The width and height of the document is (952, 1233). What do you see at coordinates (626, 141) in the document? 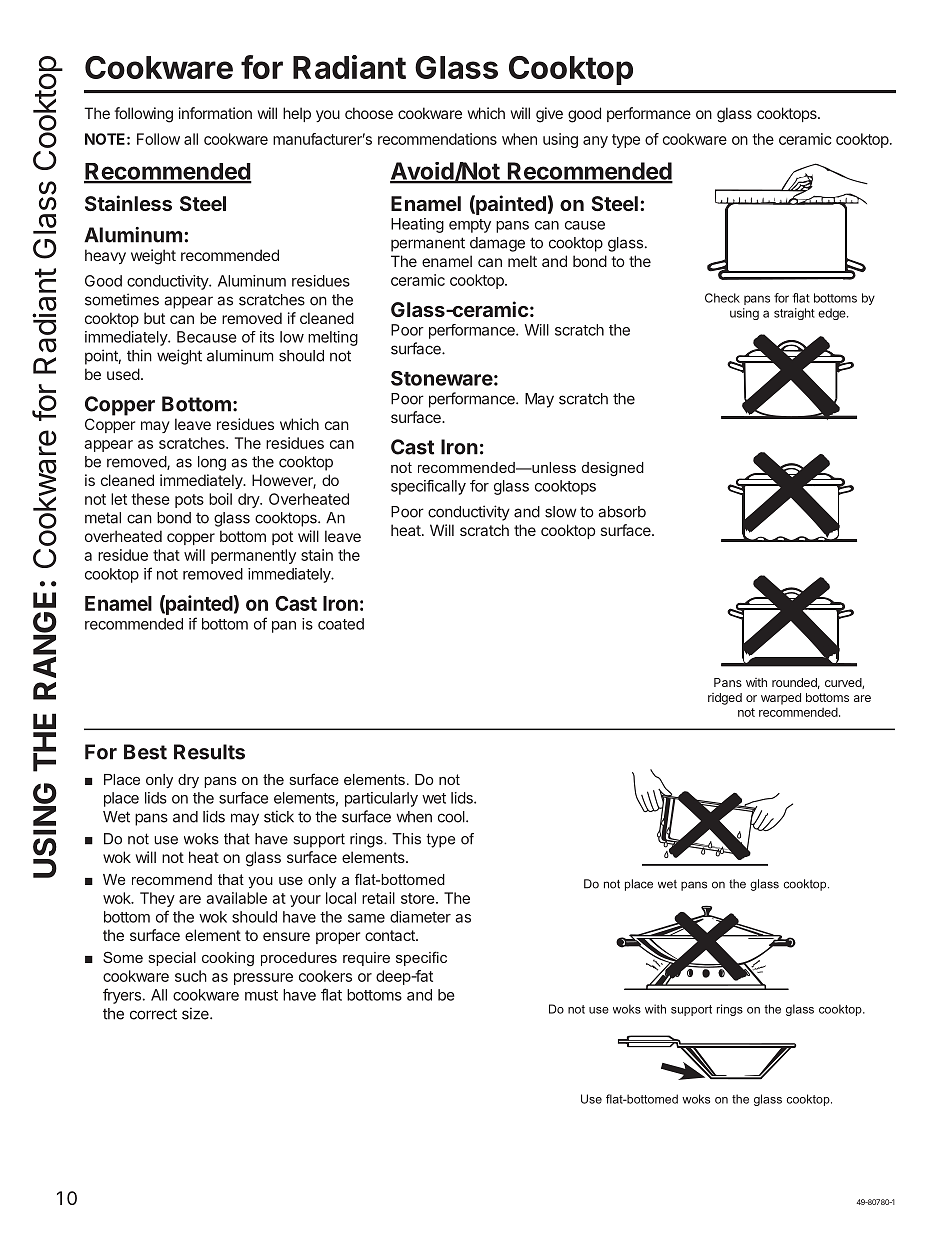
I see `type` at bounding box center [626, 141].
